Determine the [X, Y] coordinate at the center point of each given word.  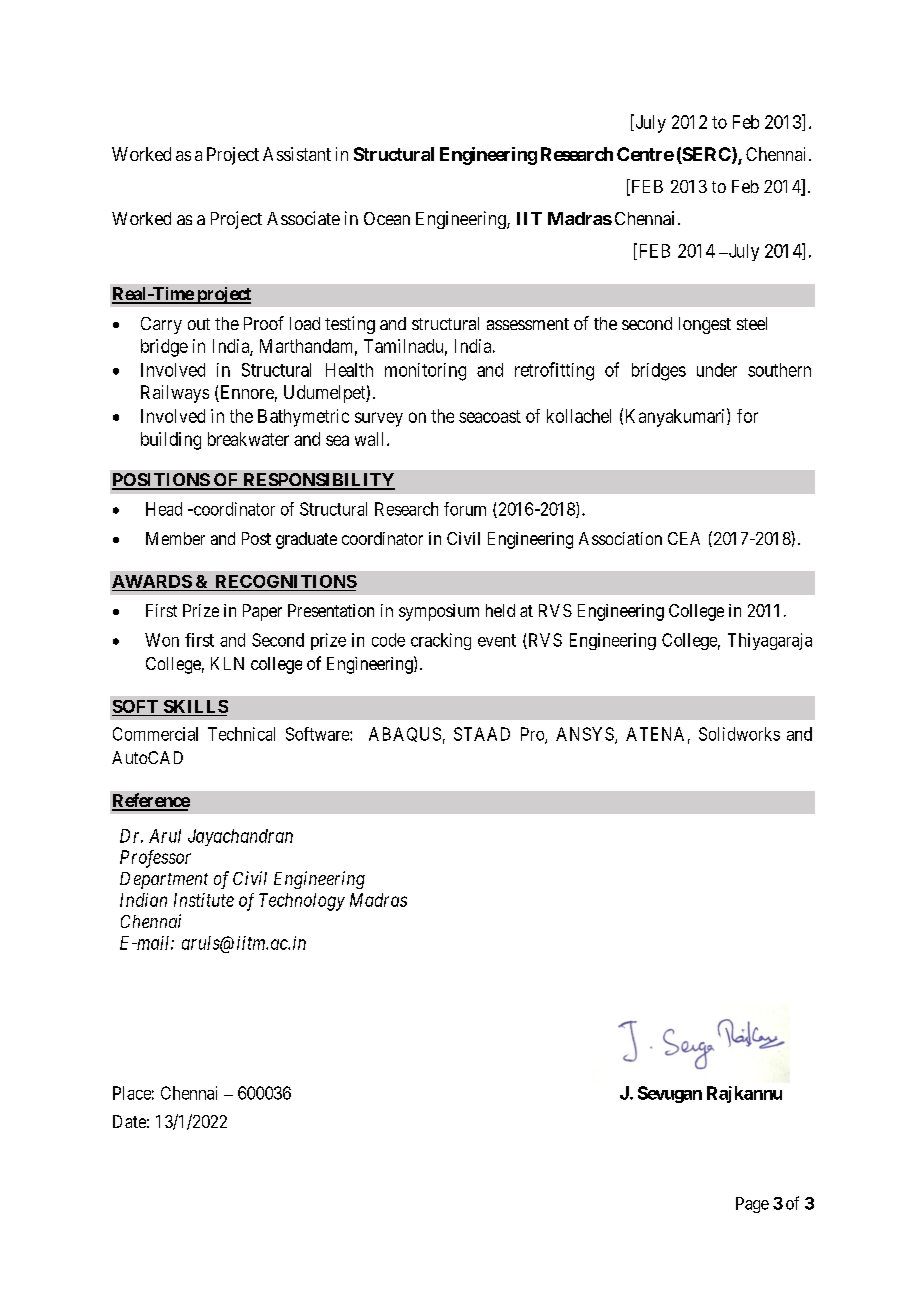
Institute [204, 900]
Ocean [387, 218]
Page [752, 1205]
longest [705, 325]
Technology [302, 902]
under [717, 370]
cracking [441, 641]
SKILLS [194, 708]
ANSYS [586, 735]
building [171, 441]
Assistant [297, 154]
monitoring [425, 372]
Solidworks [739, 734]
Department [164, 880]
